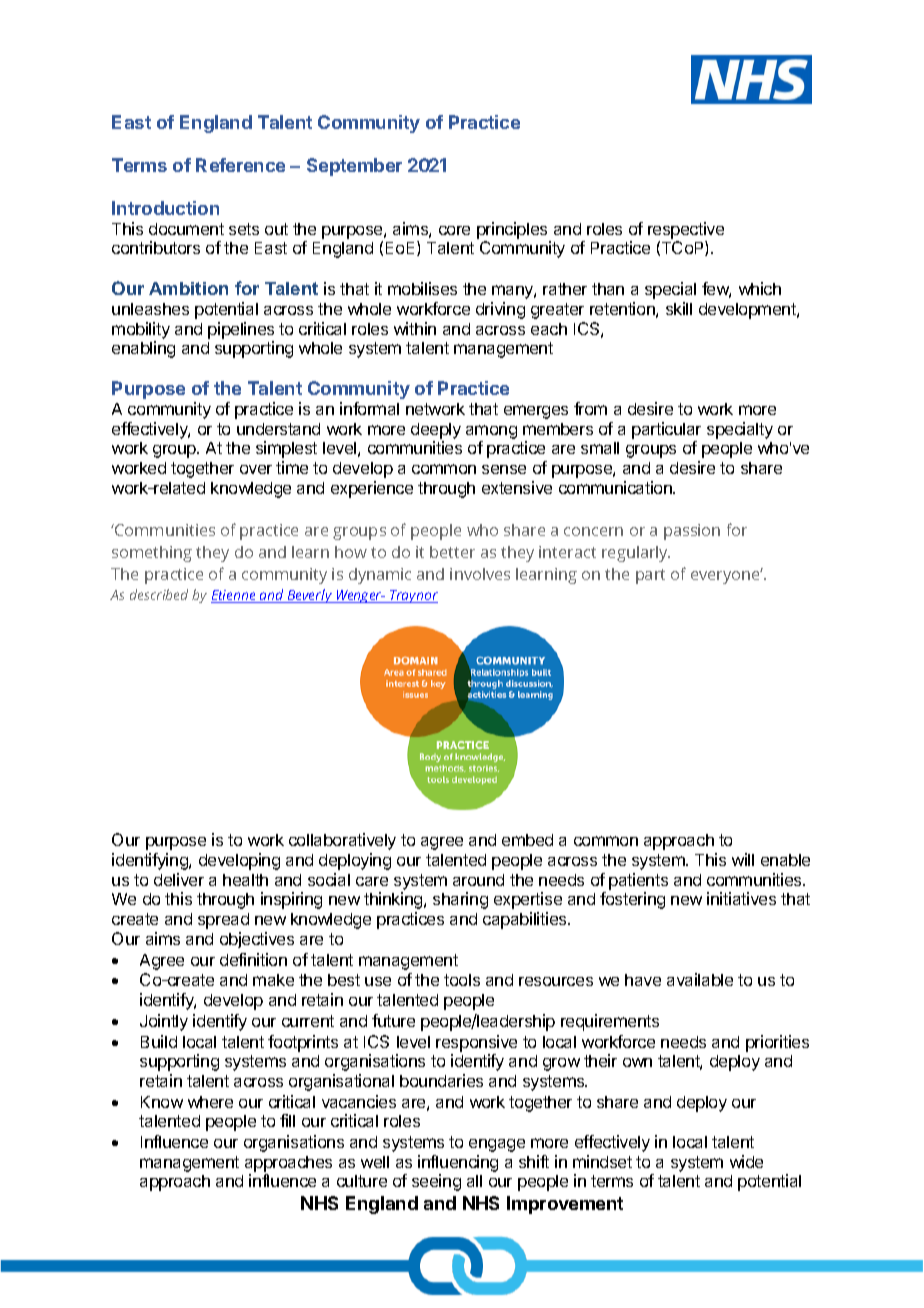 The height and width of the screenshot is (1308, 924). Describe the element at coordinates (480, 574) in the screenshot. I see `involves` at that location.
